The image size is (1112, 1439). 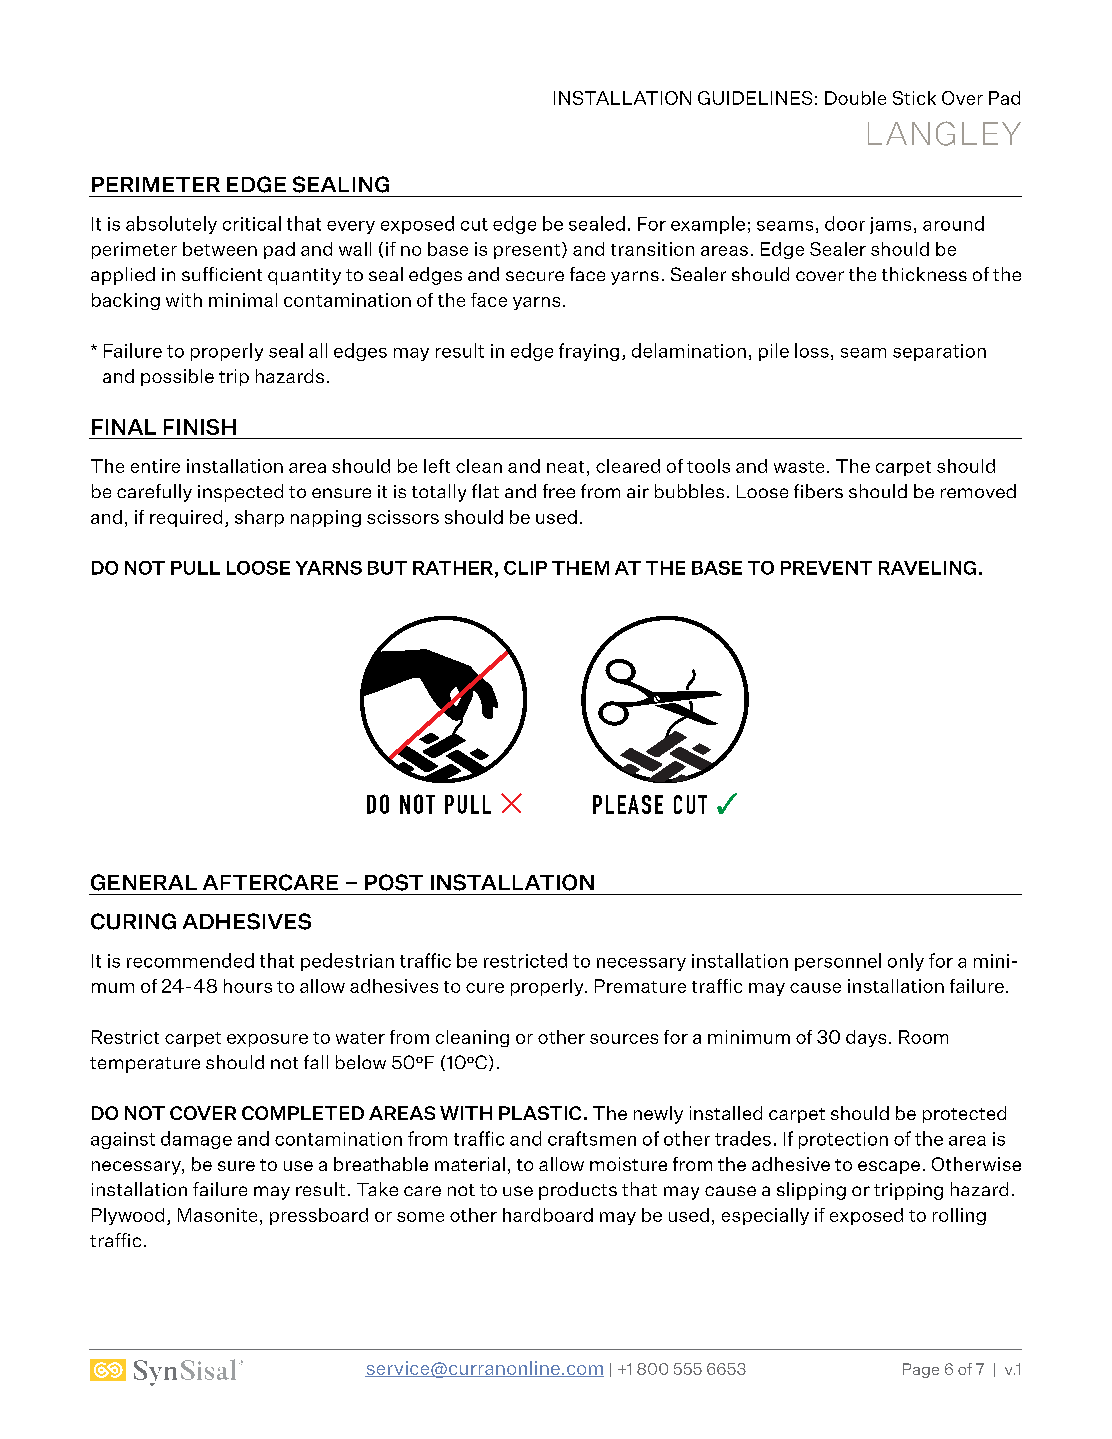 I want to click on GENERAL, so click(x=144, y=882).
